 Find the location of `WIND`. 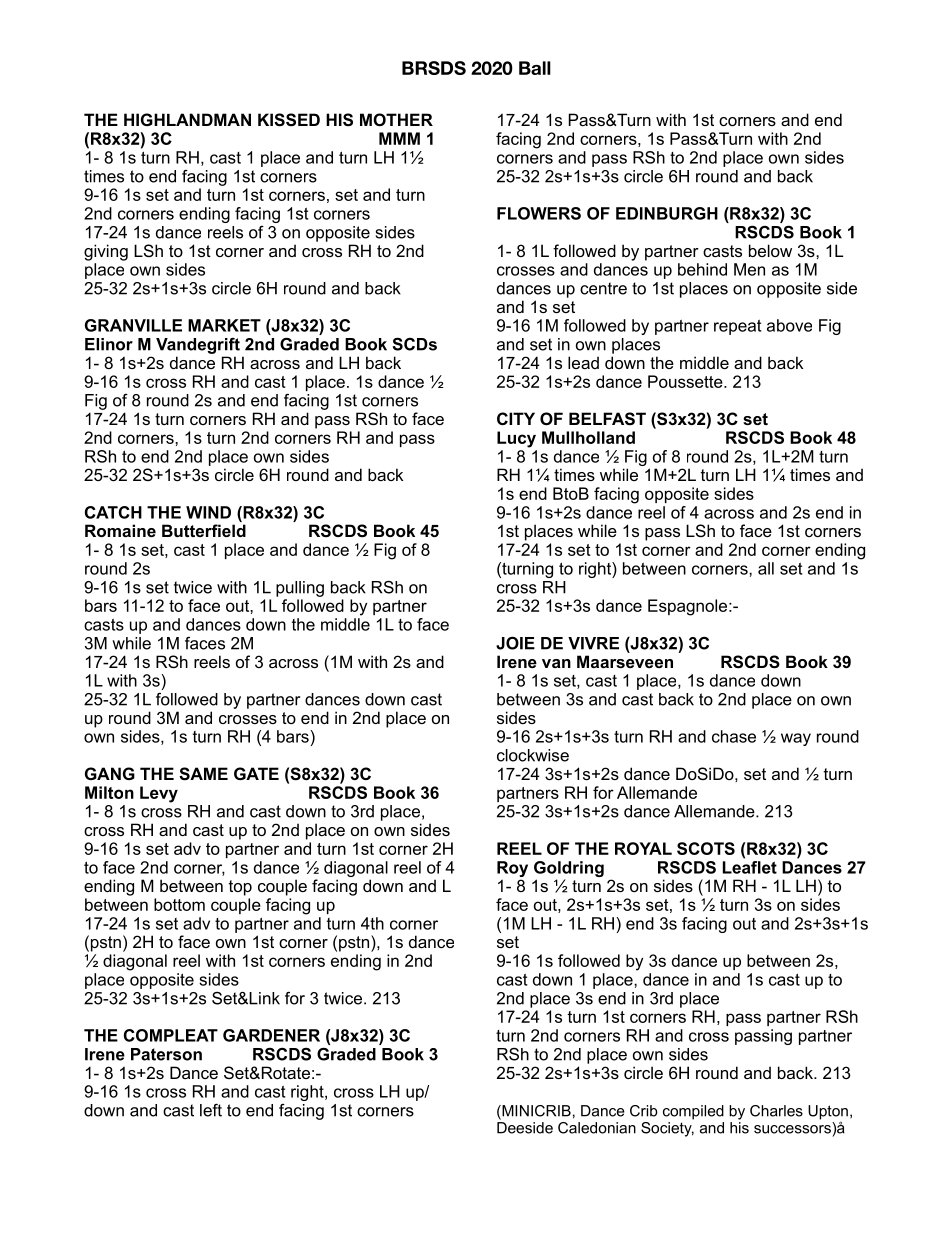

WIND is located at coordinates (208, 512).
